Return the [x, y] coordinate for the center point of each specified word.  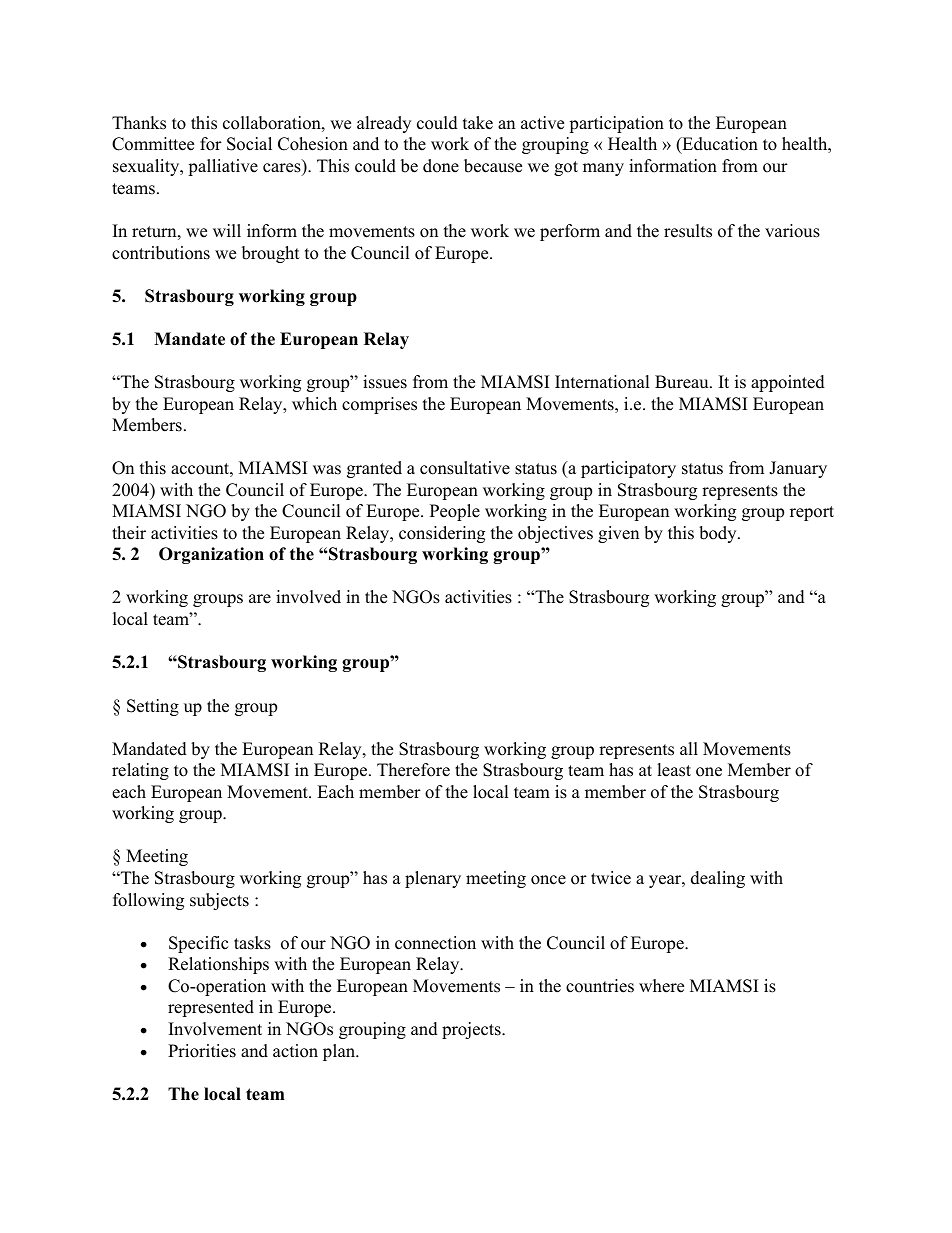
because [493, 166]
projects [472, 1030]
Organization [211, 555]
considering [442, 534]
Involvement [215, 1029]
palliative [223, 167]
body [719, 534]
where [661, 986]
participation [616, 124]
